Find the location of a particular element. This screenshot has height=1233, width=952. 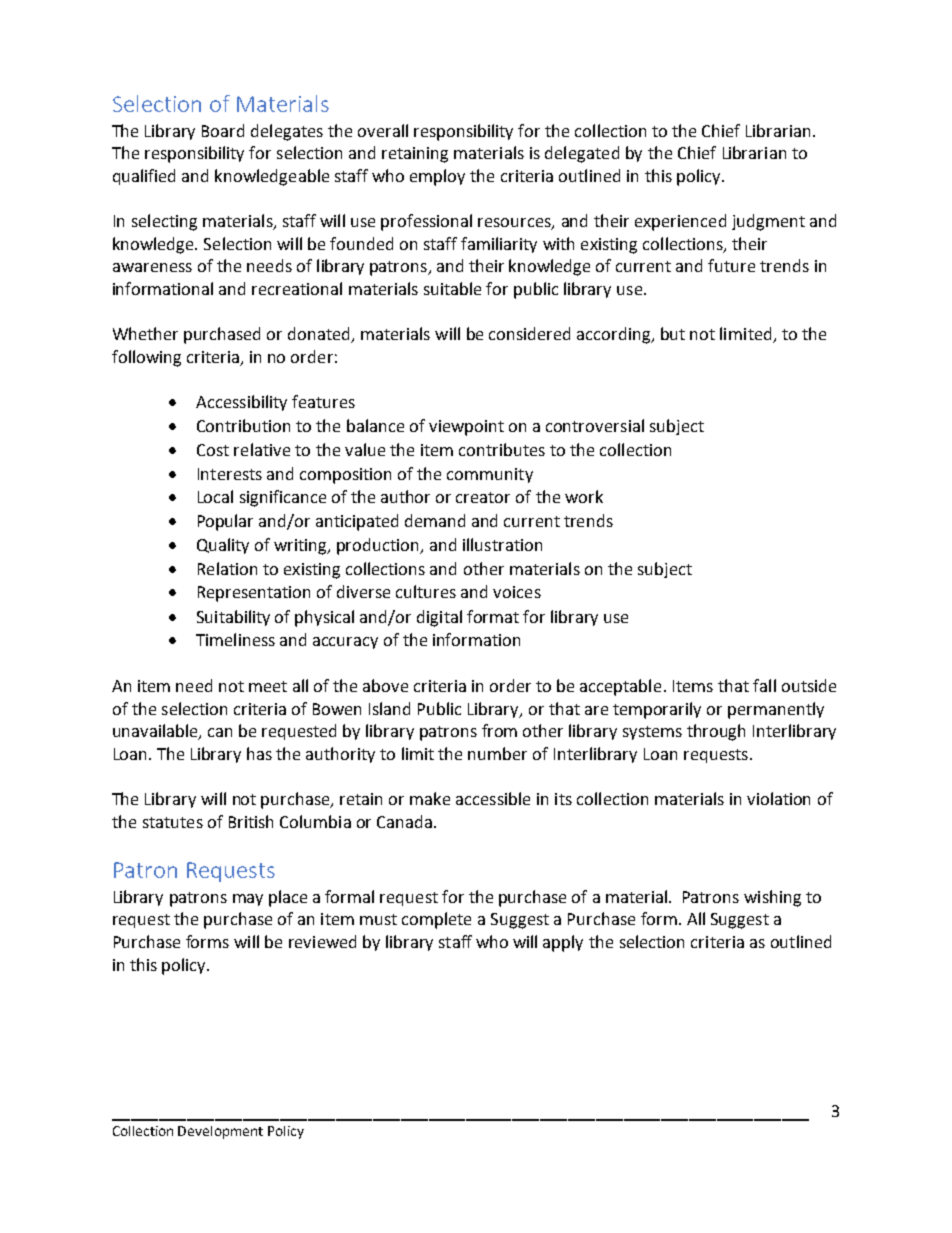

judgment is located at coordinates (768, 222).
